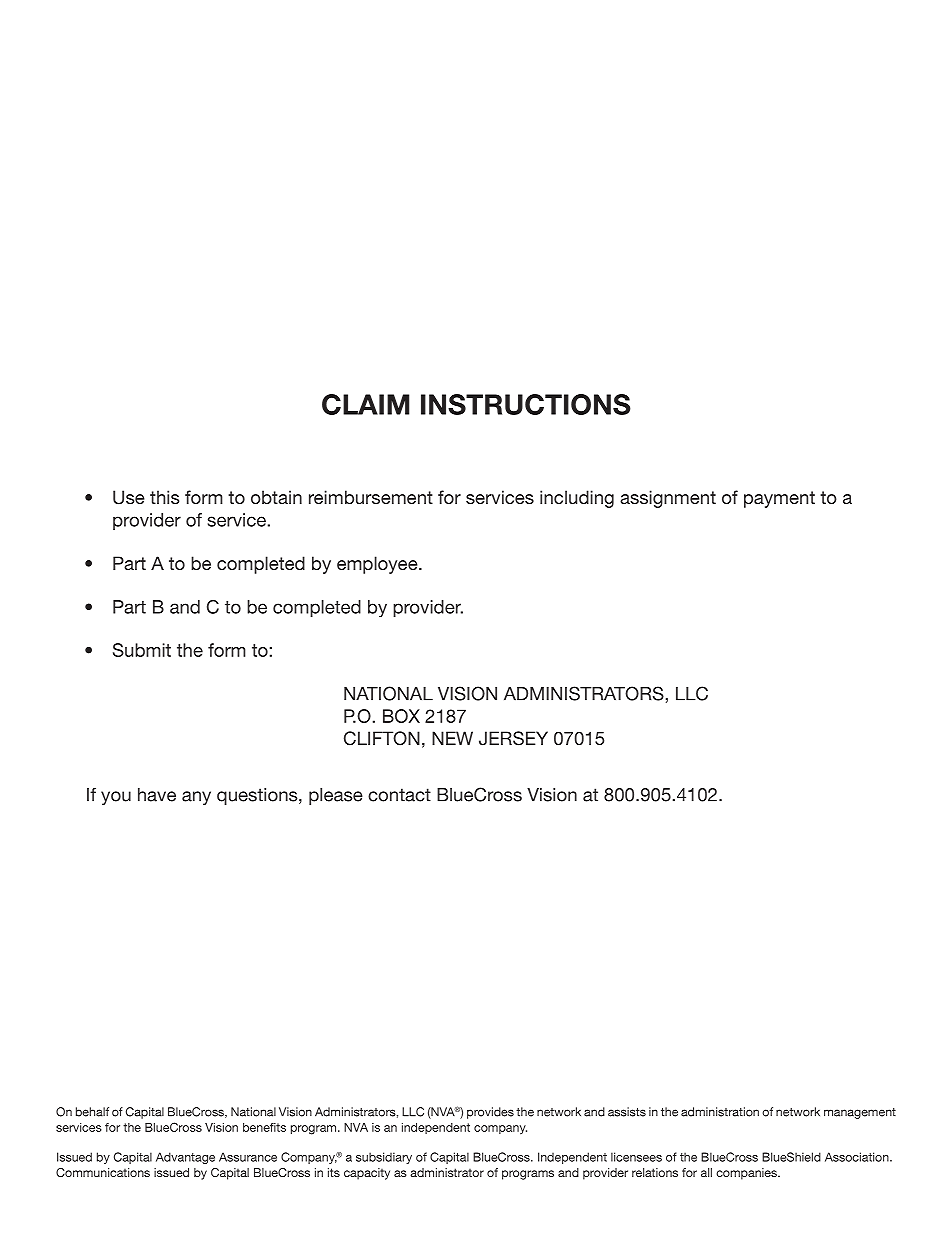 Image resolution: width=952 pixels, height=1233 pixels. I want to click on this, so click(164, 497).
